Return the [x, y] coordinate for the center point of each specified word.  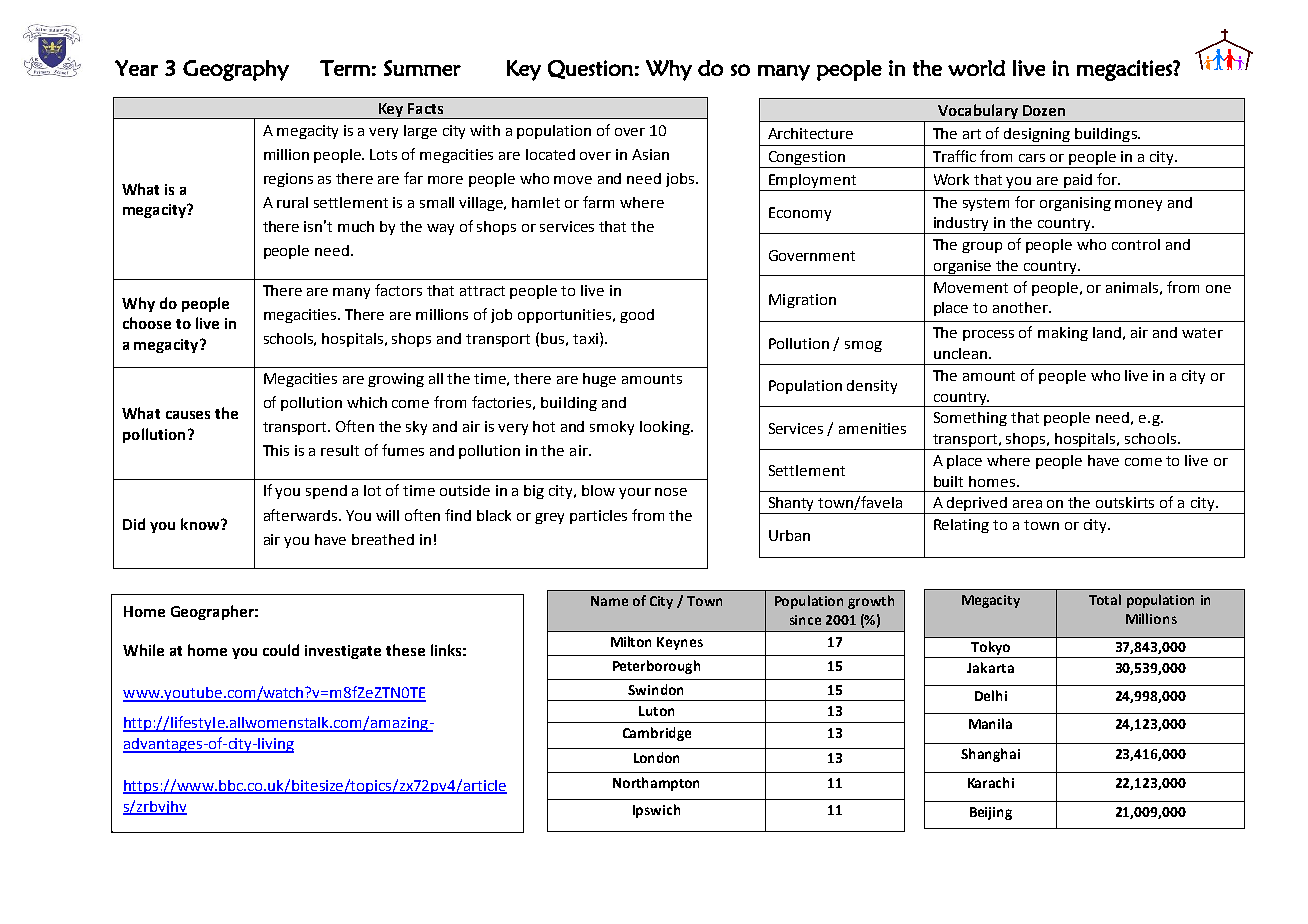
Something [970, 419]
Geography [236, 70]
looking [666, 428]
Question [590, 69]
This [276, 450]
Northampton [656, 784]
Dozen [1044, 110]
